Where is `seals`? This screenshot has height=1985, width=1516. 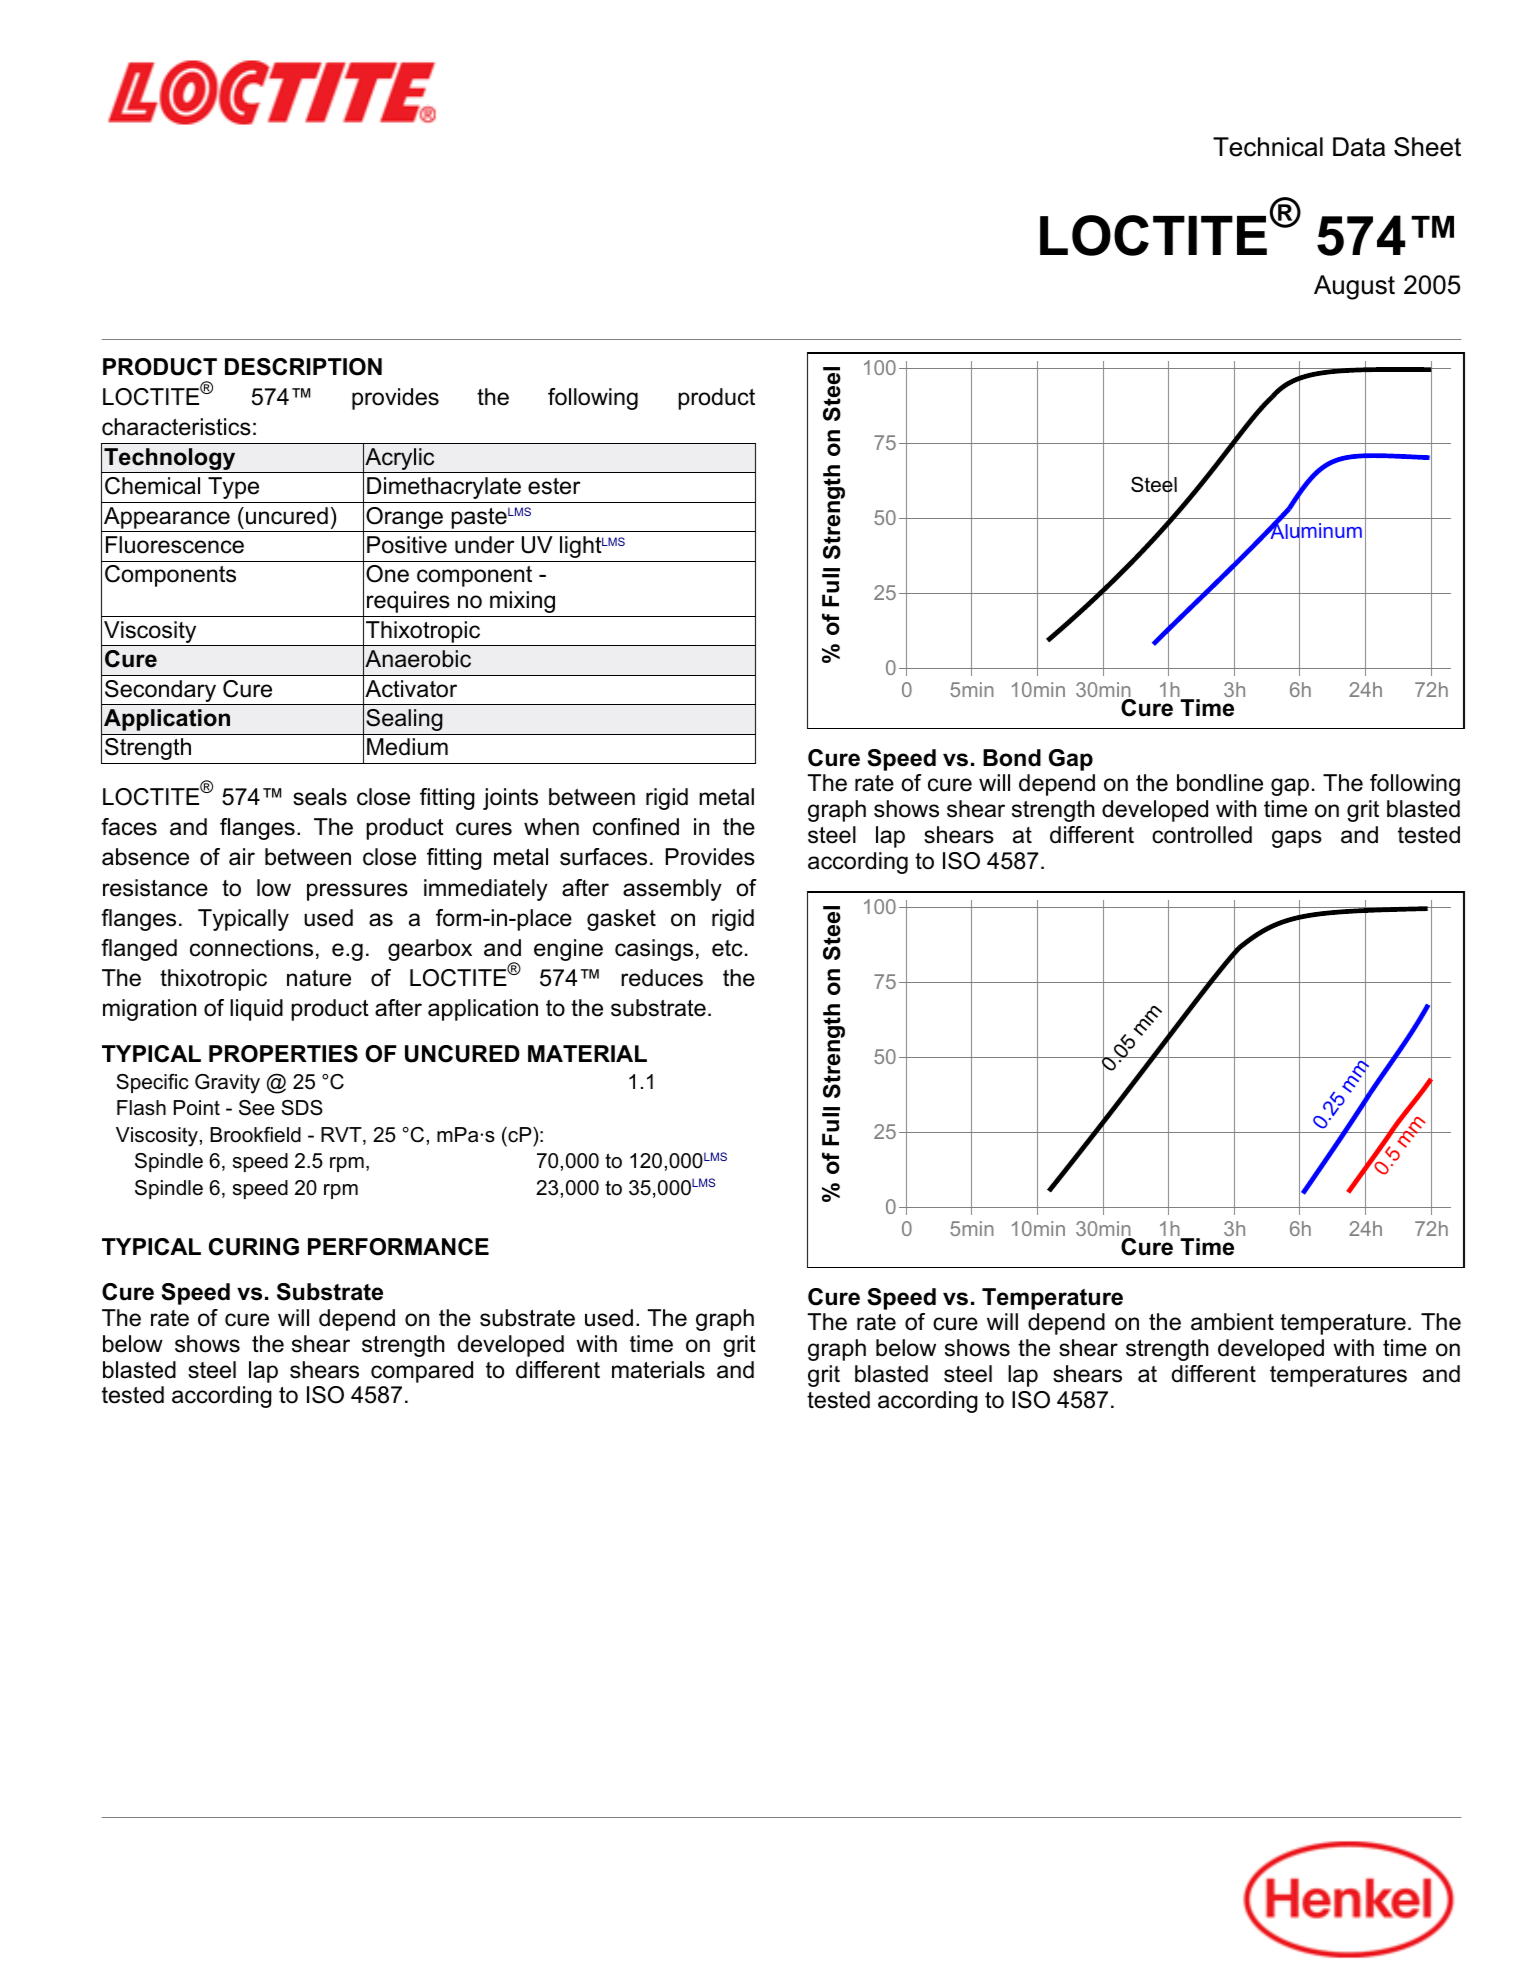 seals is located at coordinates (320, 797).
